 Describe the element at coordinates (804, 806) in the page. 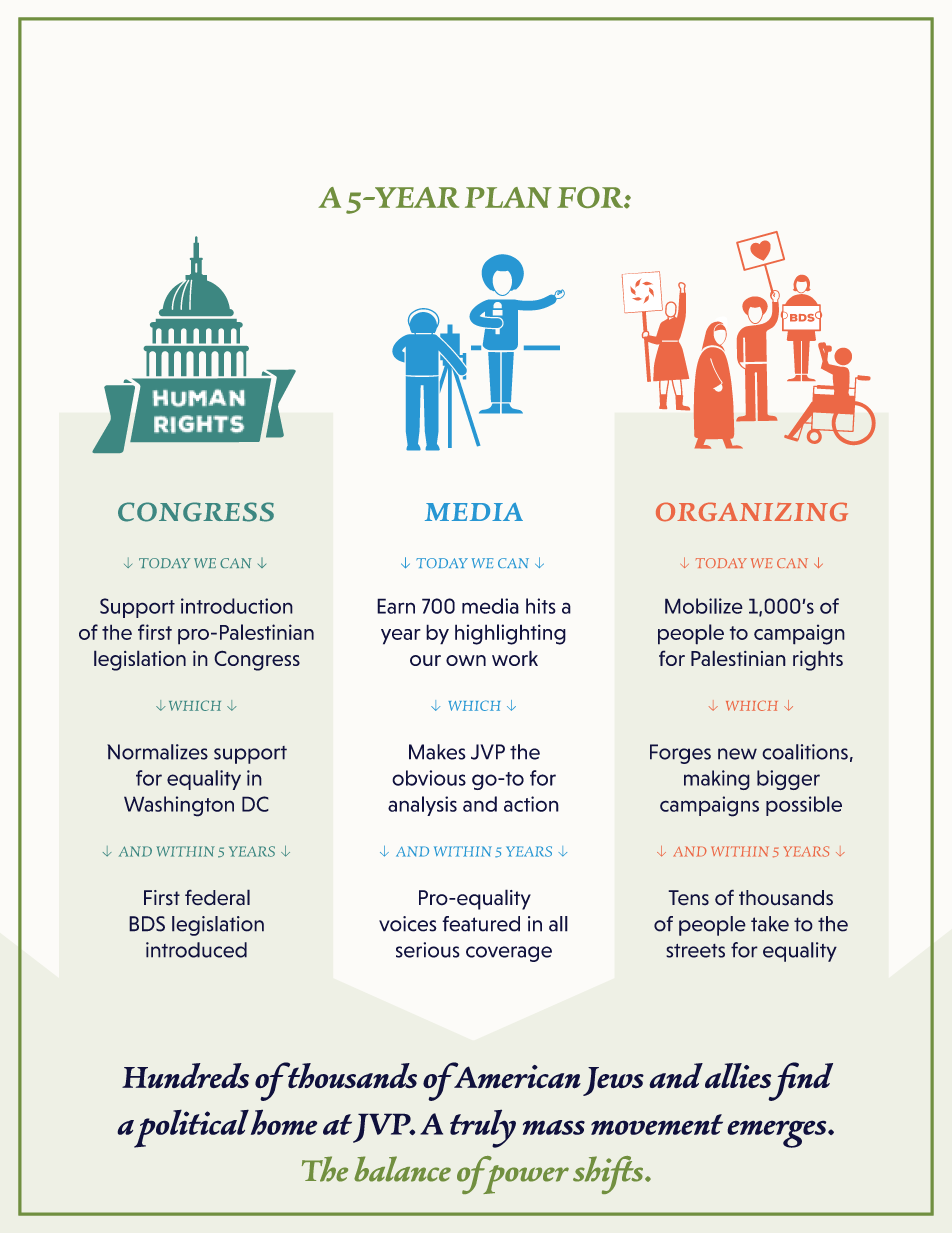

I see `possible` at that location.
